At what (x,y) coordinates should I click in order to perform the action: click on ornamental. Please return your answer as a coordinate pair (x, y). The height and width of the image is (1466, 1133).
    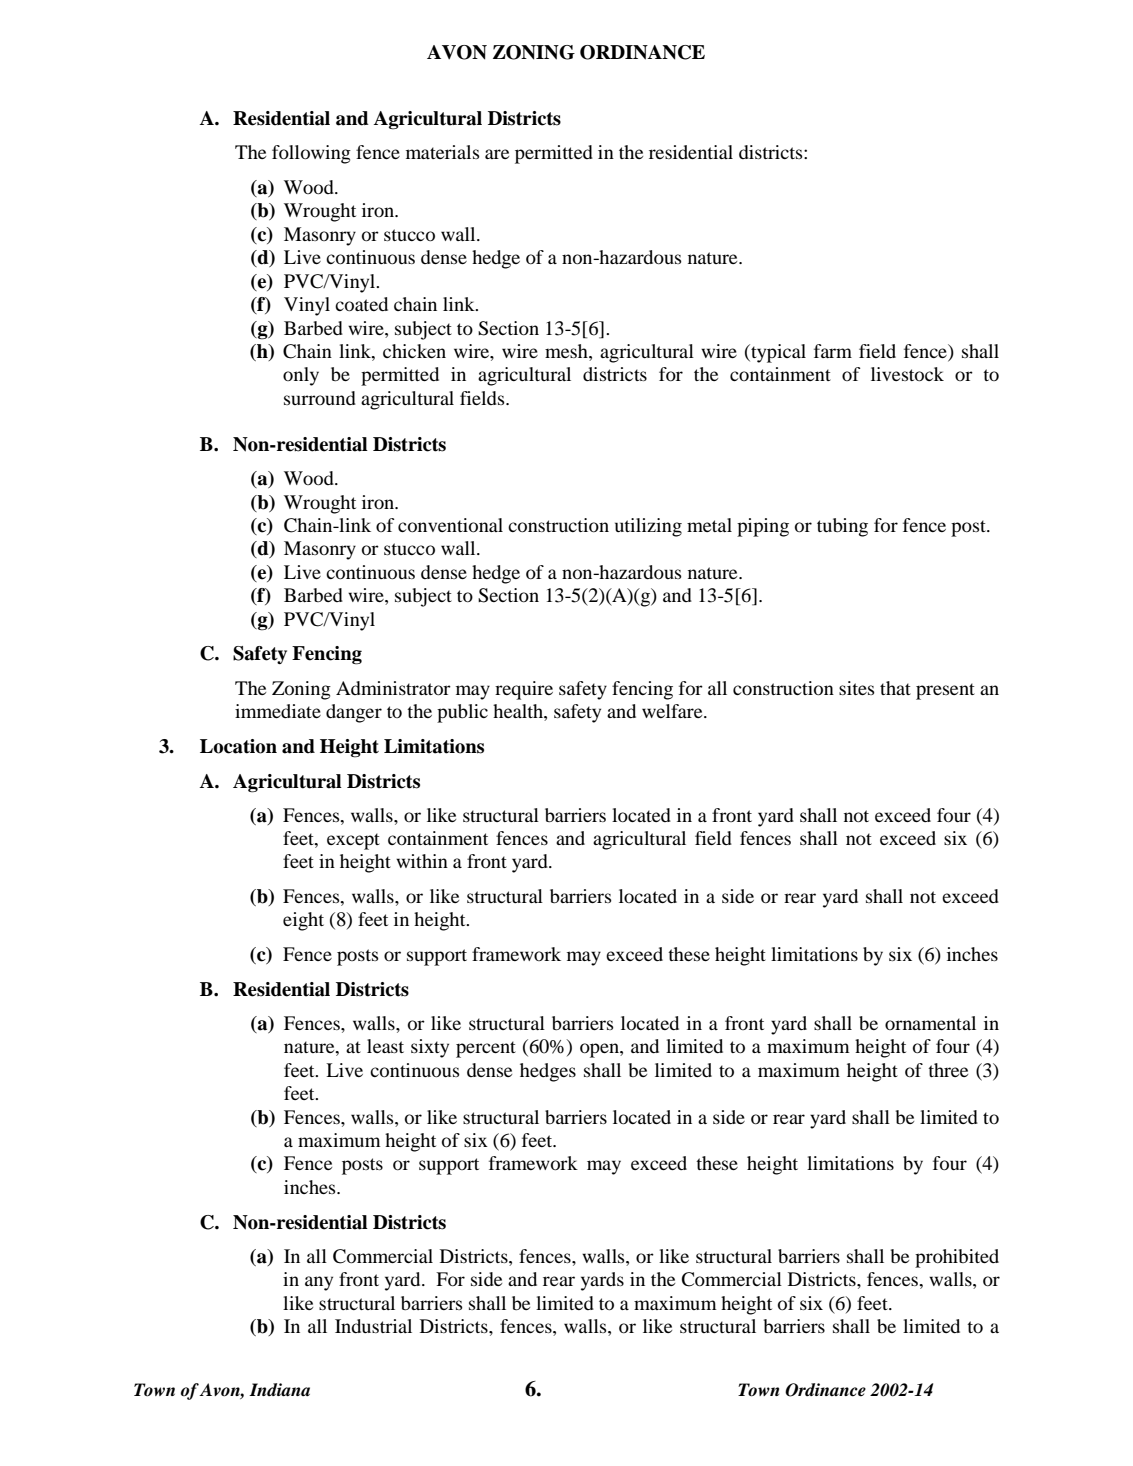
    Looking at the image, I should click on (930, 1023).
